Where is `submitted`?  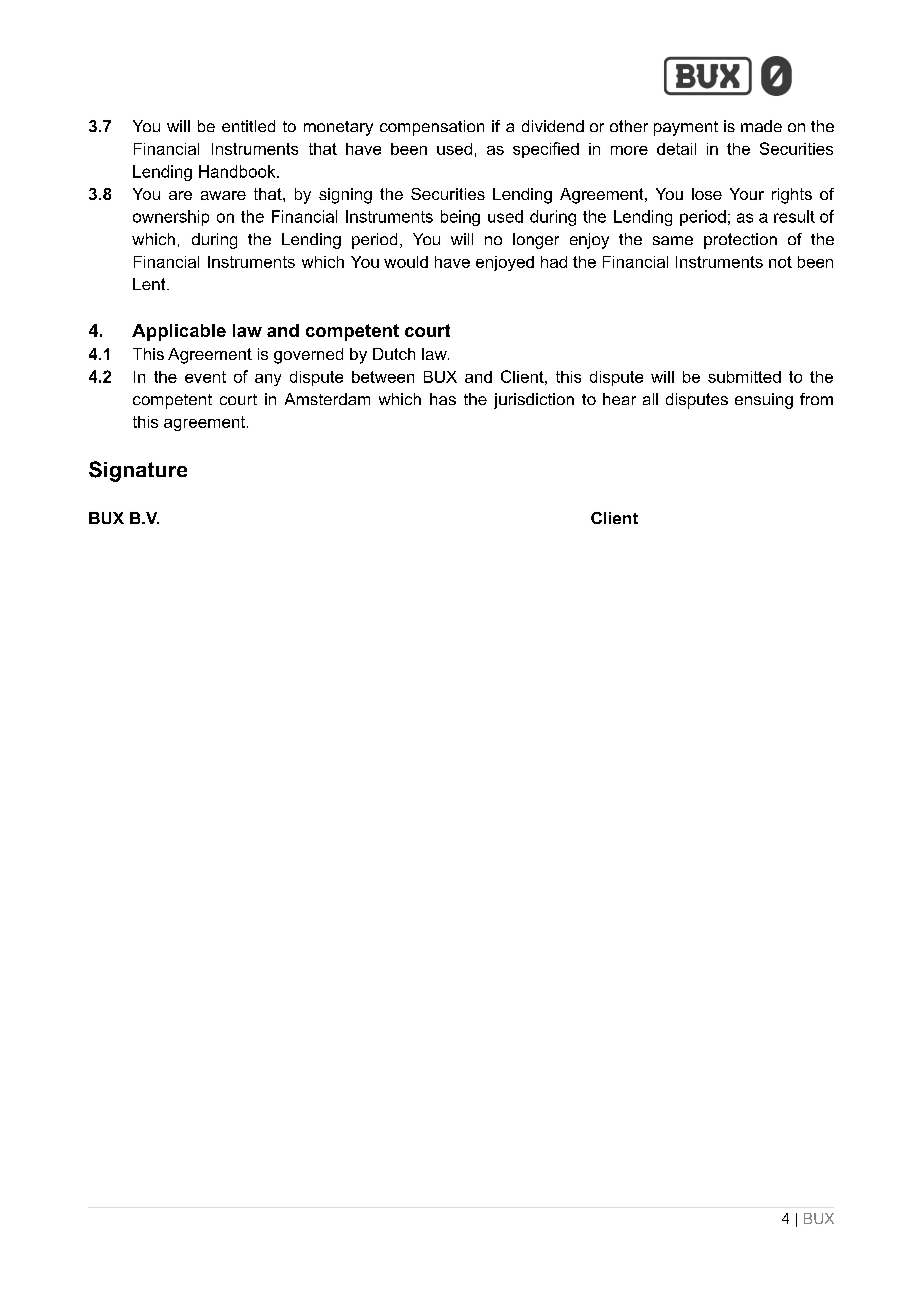
submitted is located at coordinates (744, 377).
